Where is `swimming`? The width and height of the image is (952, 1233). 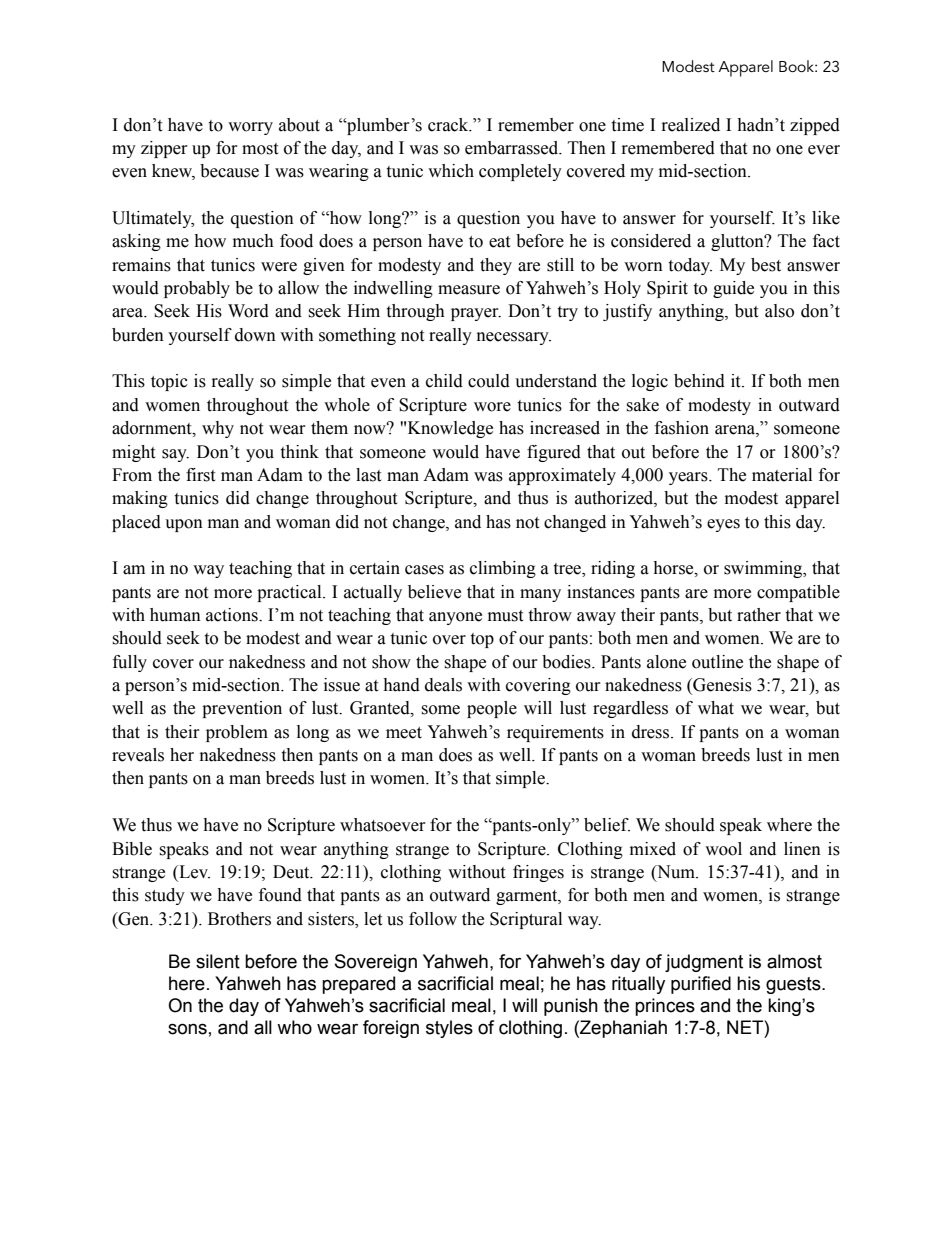 swimming is located at coordinates (764, 569).
